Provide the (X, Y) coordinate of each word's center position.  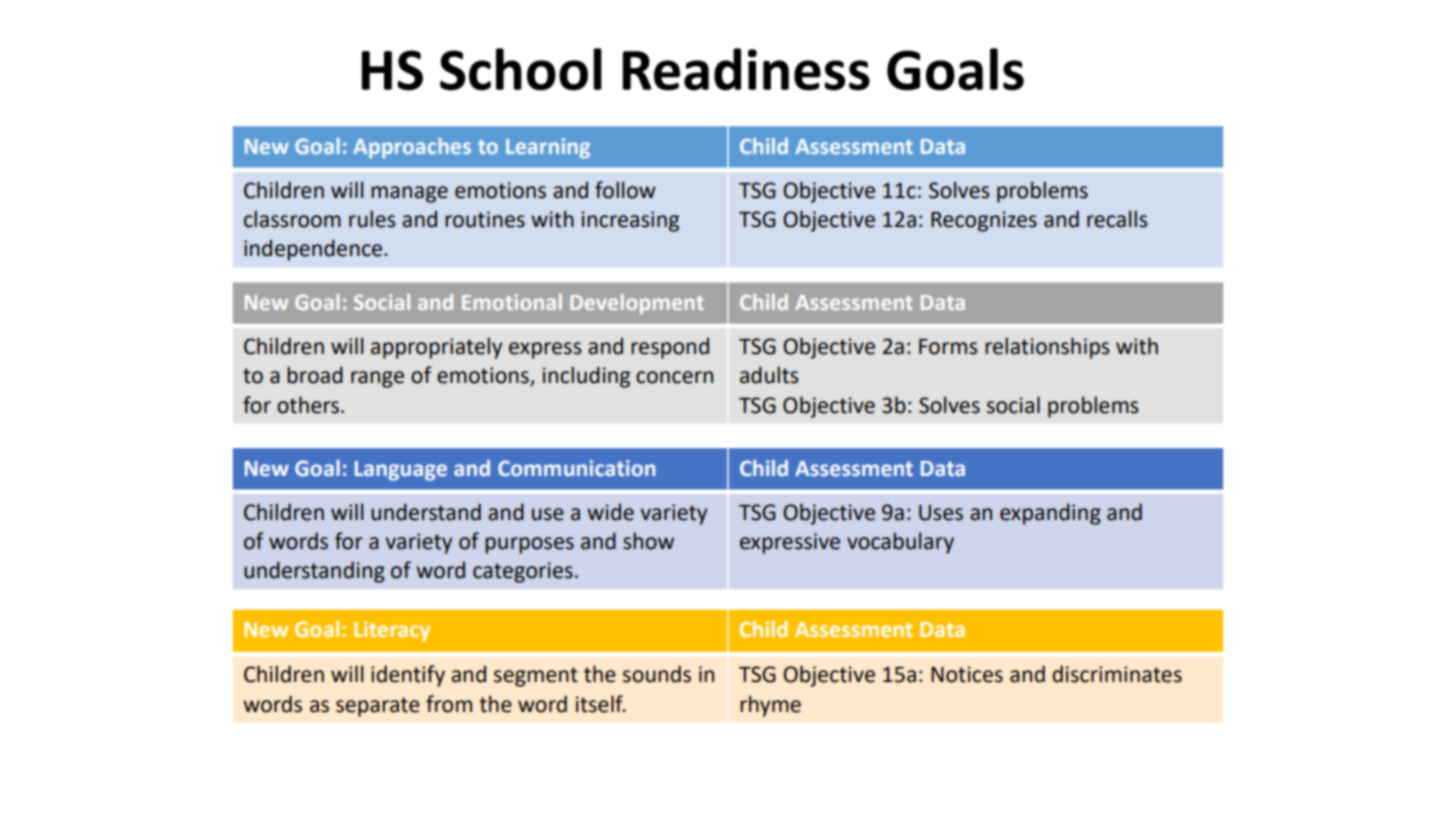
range (377, 379)
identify (408, 676)
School (521, 69)
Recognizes (984, 221)
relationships (1047, 348)
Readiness (746, 69)
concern (674, 377)
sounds (657, 674)
